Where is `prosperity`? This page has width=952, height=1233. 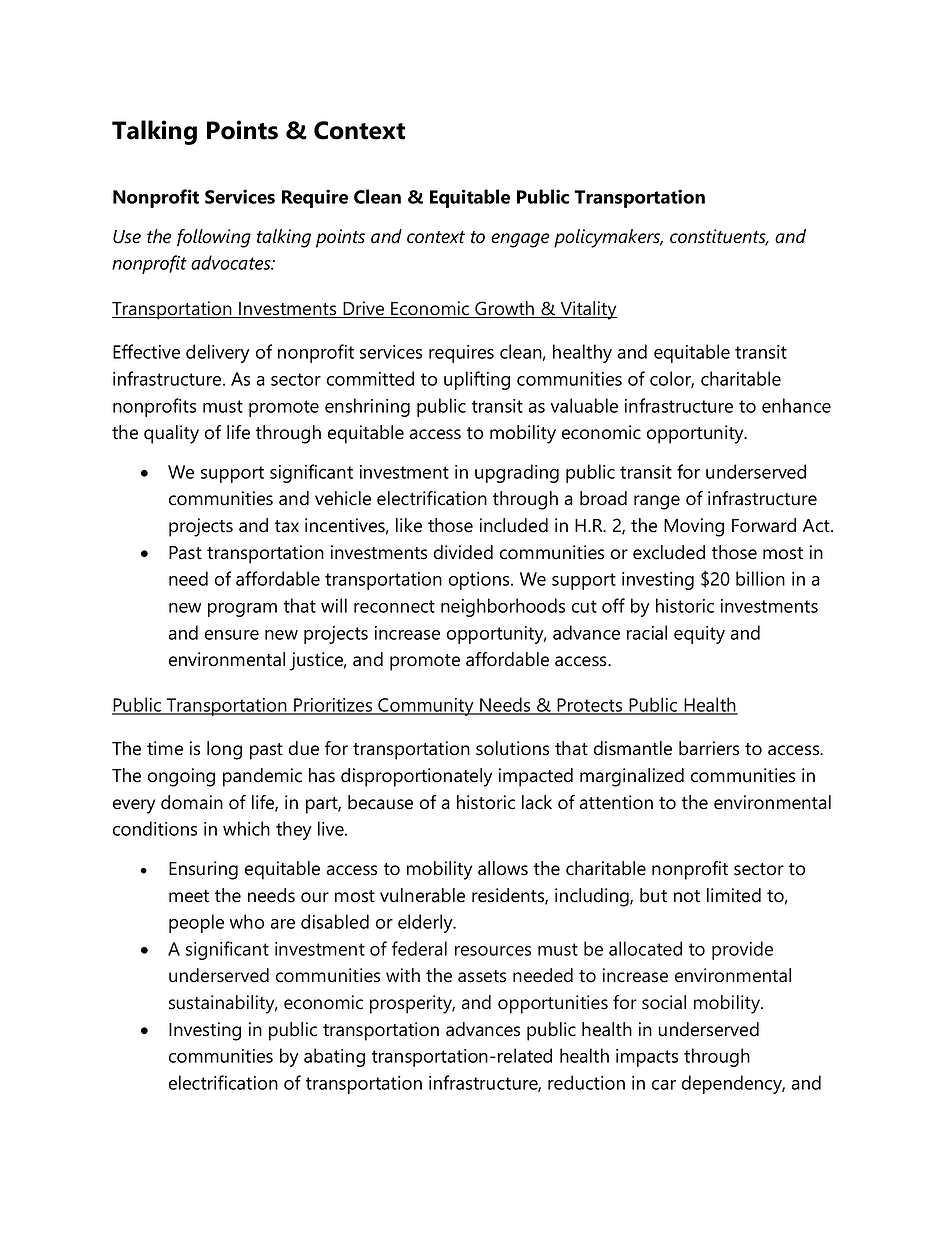
prosperity is located at coordinates (412, 1004).
